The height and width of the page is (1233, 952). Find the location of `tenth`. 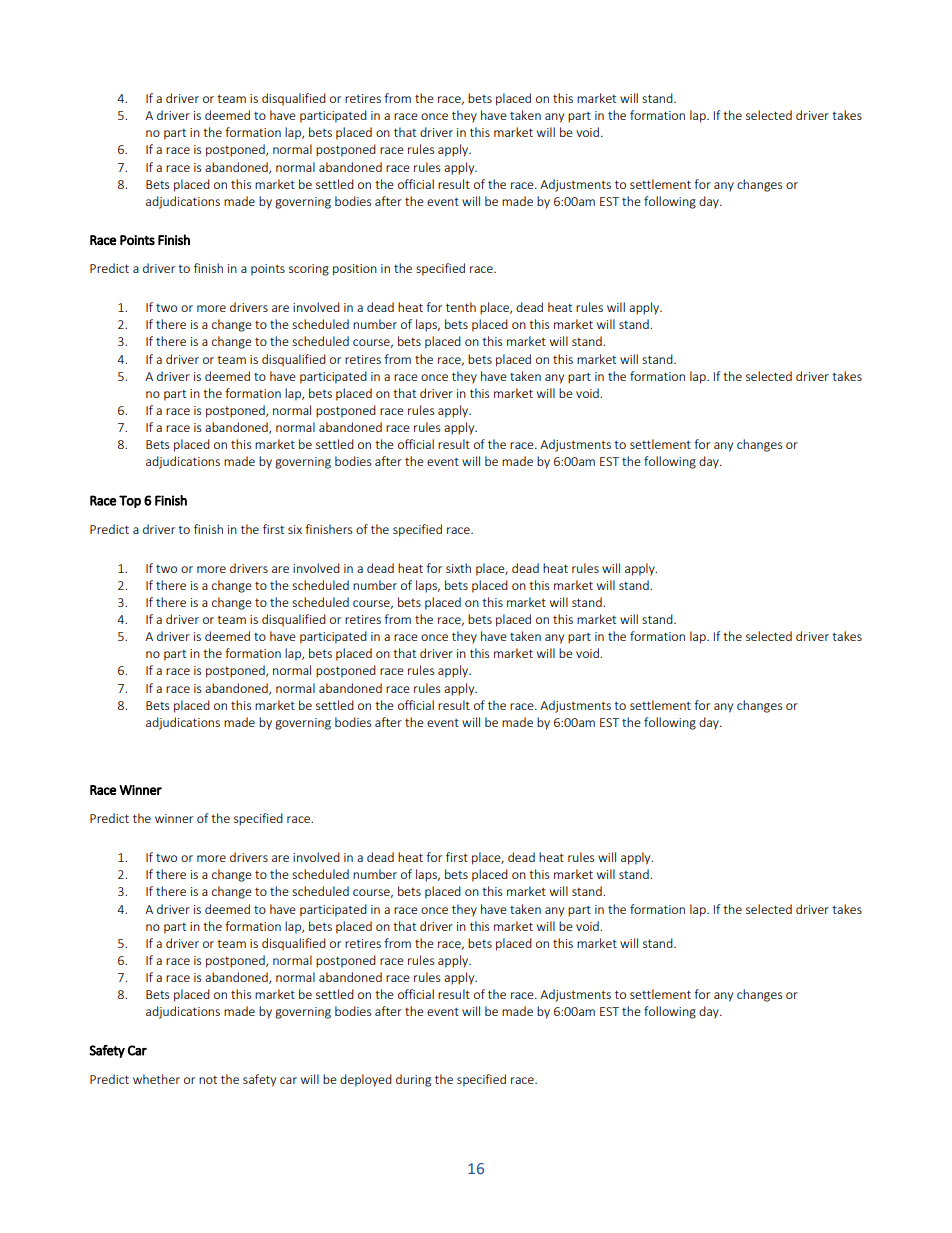

tenth is located at coordinates (461, 307).
